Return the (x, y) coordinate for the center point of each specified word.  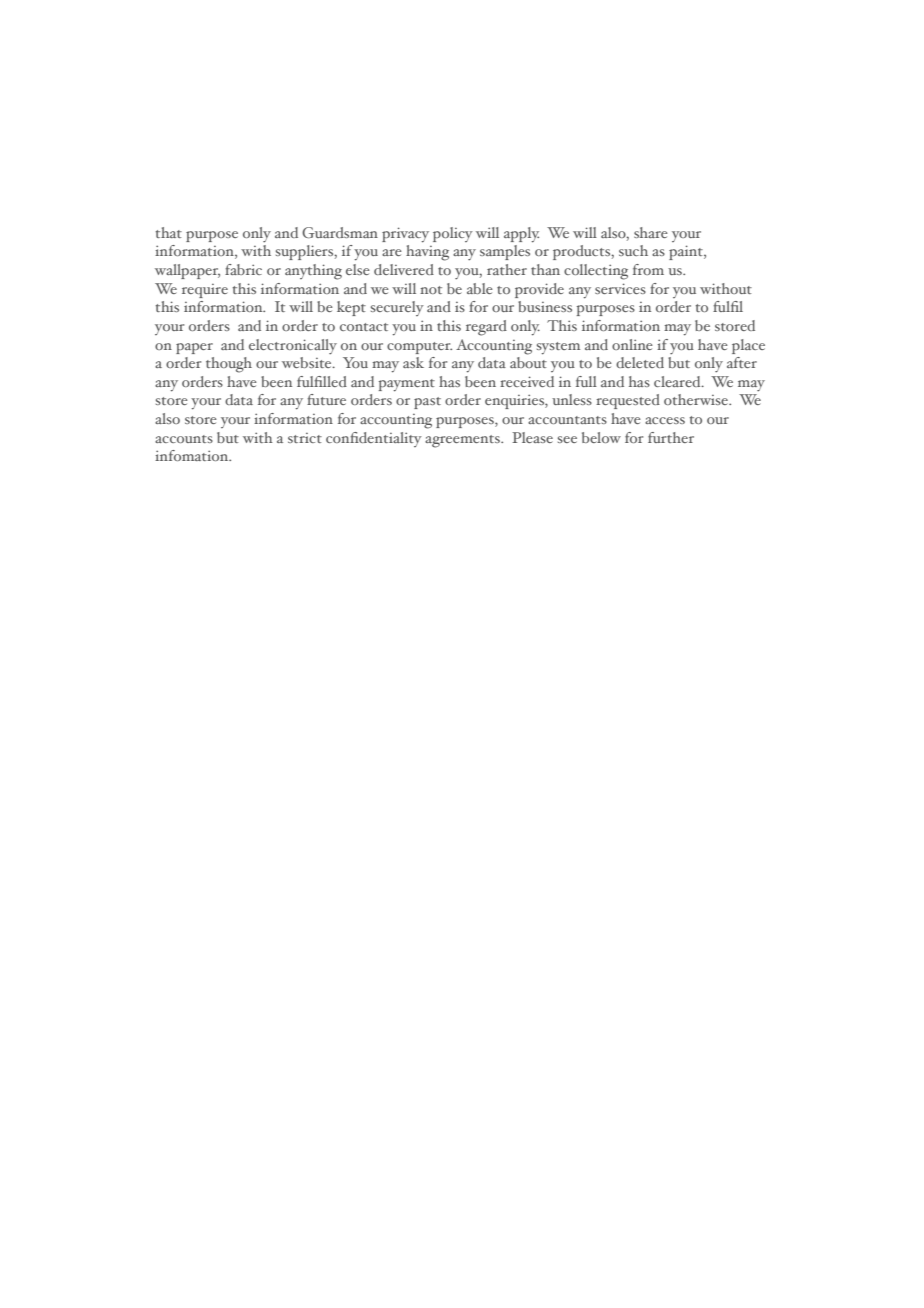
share (651, 232)
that (169, 232)
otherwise (697, 399)
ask (413, 362)
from (648, 269)
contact (364, 327)
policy (453, 234)
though (229, 365)
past (427, 403)
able (480, 288)
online (632, 344)
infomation (193, 455)
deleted (640, 362)
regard (486, 328)
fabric (243, 269)
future (326, 399)
